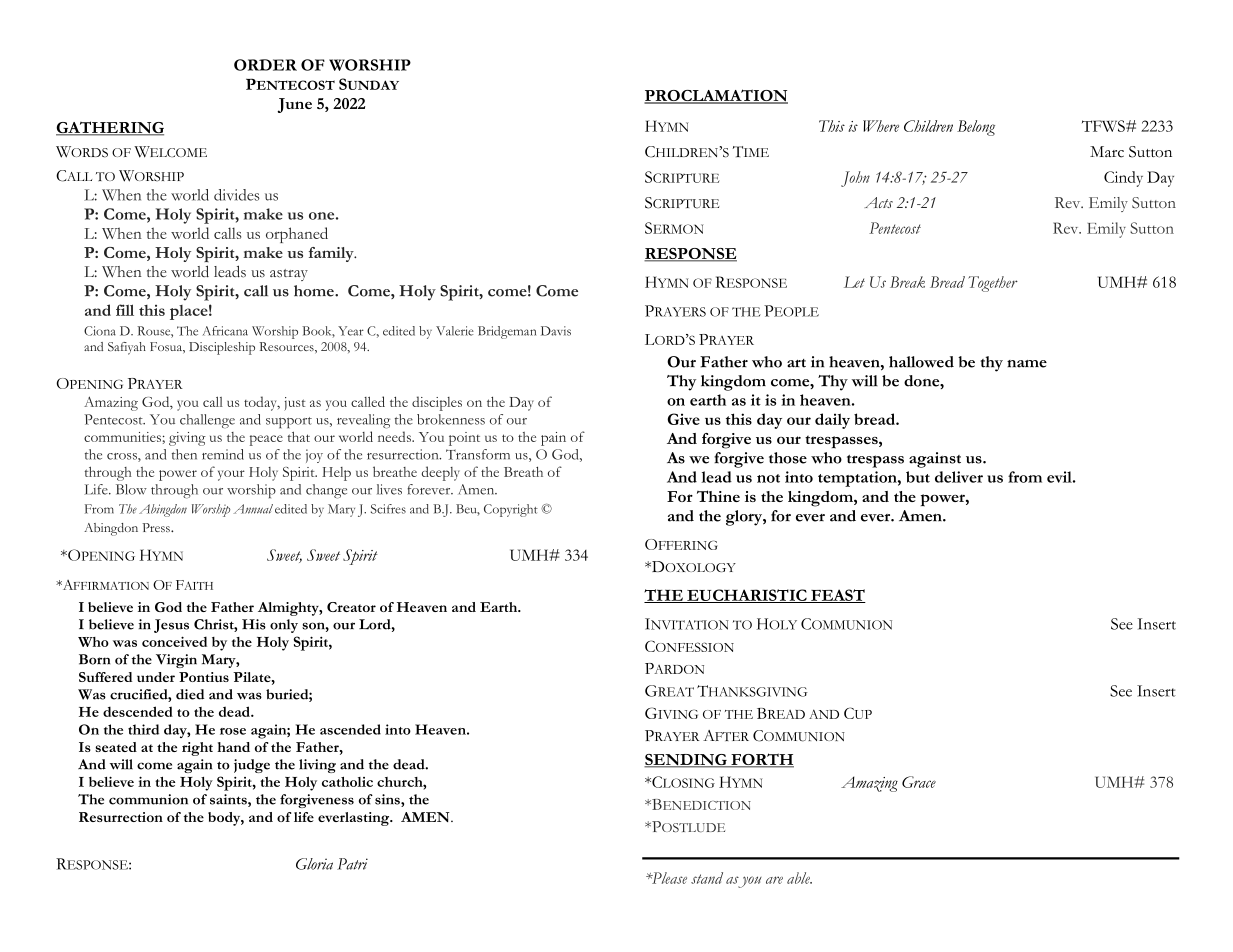 This image has width=1233, height=952. Describe the element at coordinates (716, 96) in the image. I see `PROCLAMATION` at that location.
